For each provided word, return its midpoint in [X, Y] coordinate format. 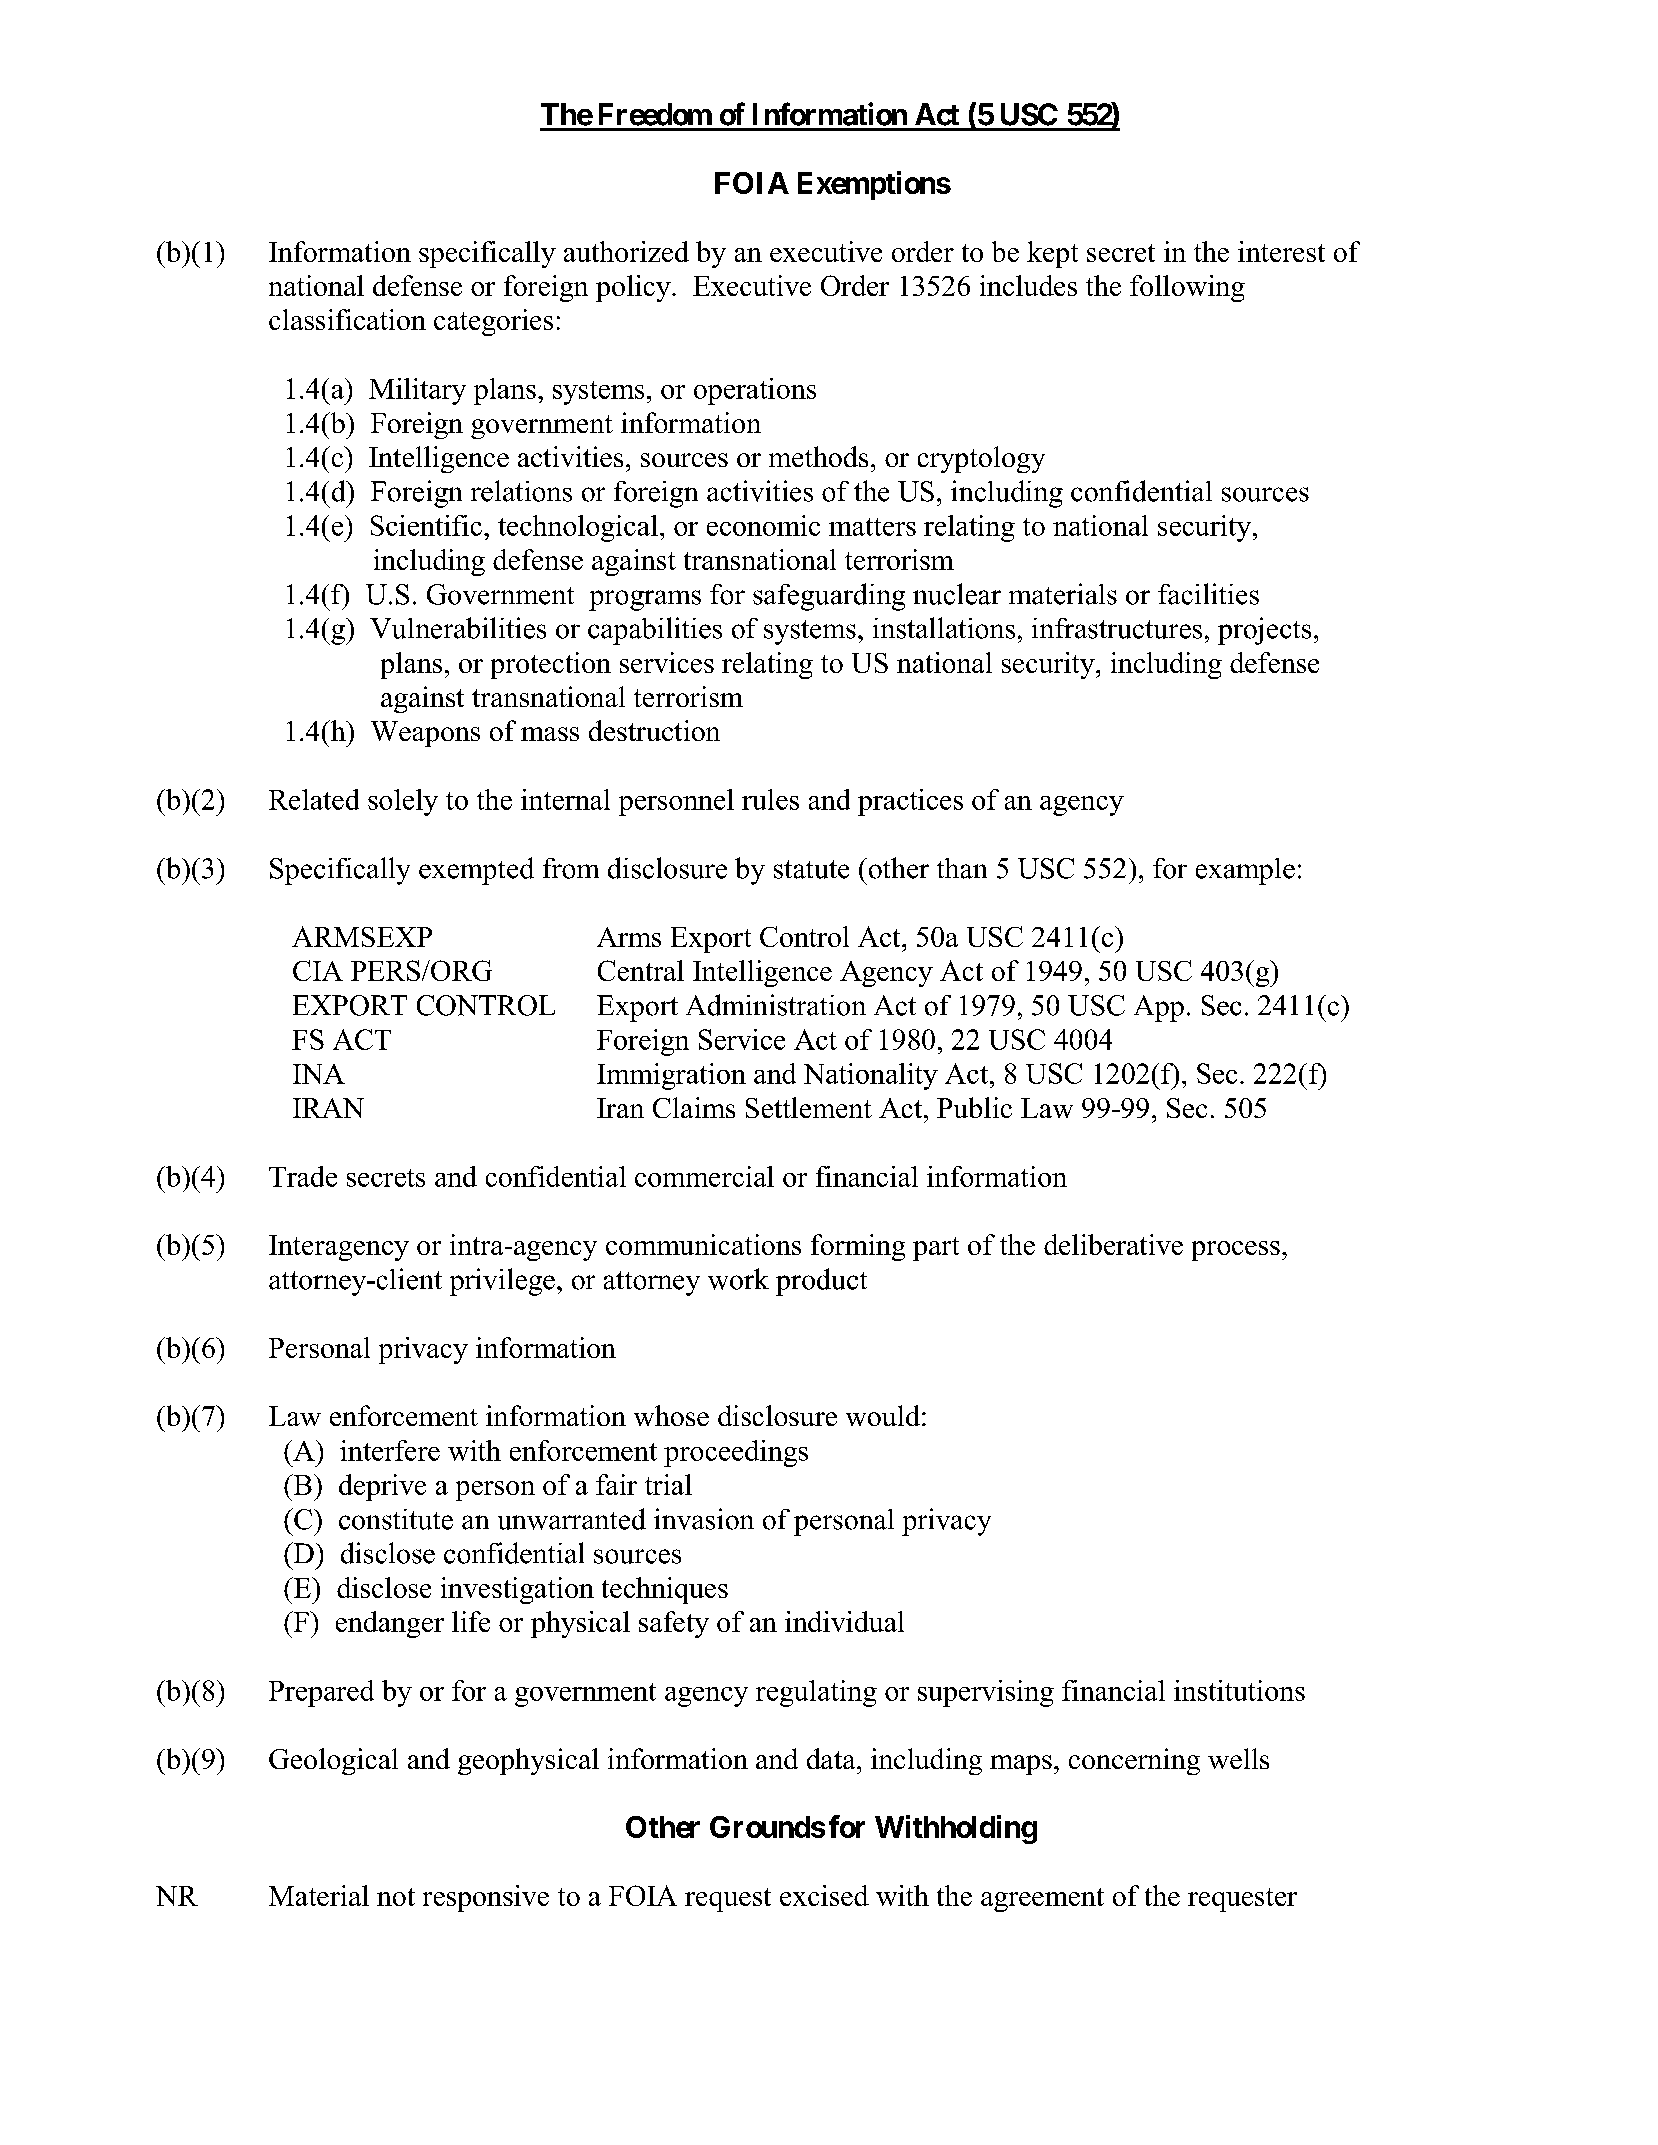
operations [755, 391]
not [396, 1897]
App [1159, 1008]
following [1187, 288]
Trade [303, 1176]
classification [347, 319]
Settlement [809, 1107]
